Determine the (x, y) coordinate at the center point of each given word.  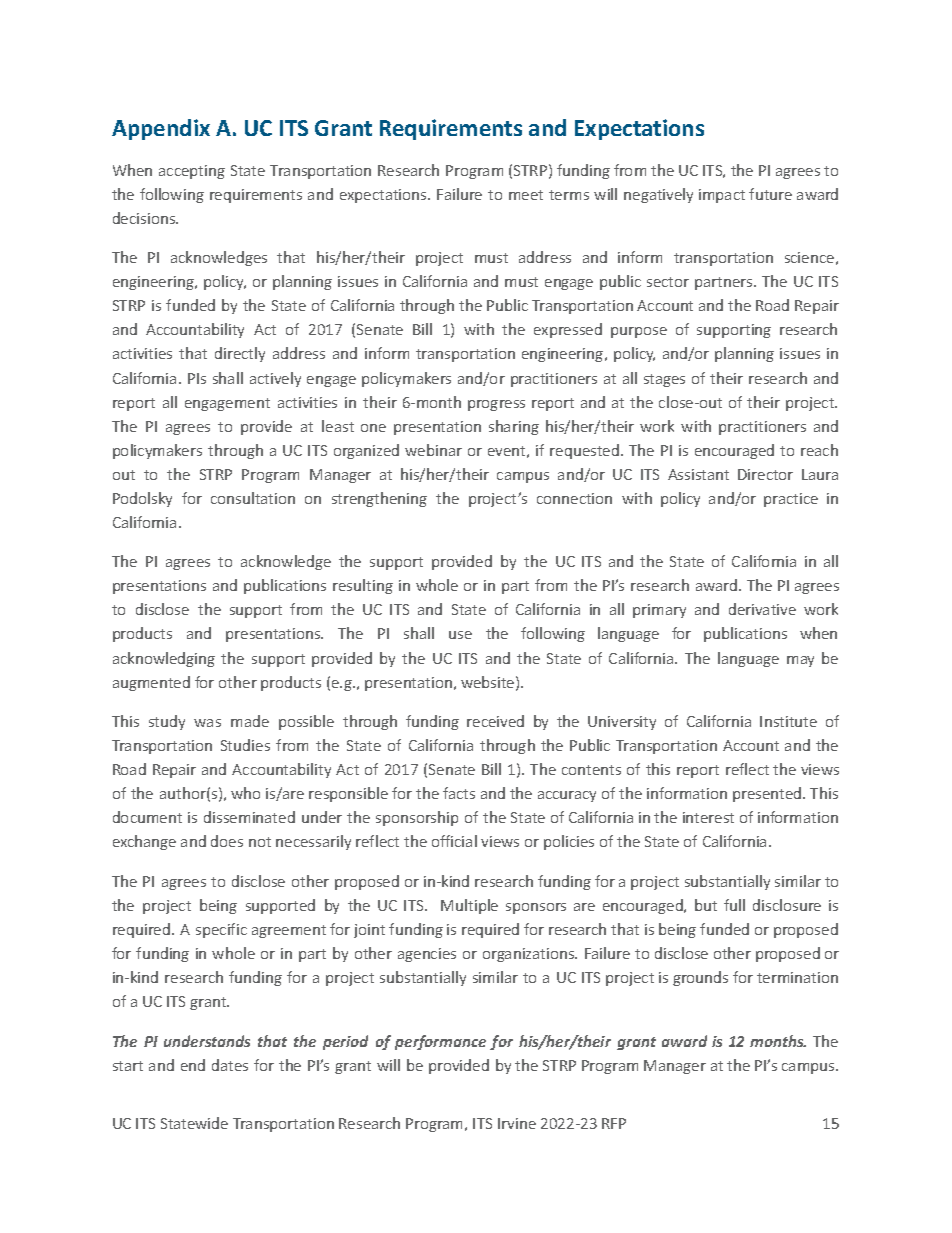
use (460, 635)
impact (722, 196)
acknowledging (164, 659)
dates (230, 1065)
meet (526, 195)
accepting (192, 172)
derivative (762, 609)
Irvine (517, 1123)
